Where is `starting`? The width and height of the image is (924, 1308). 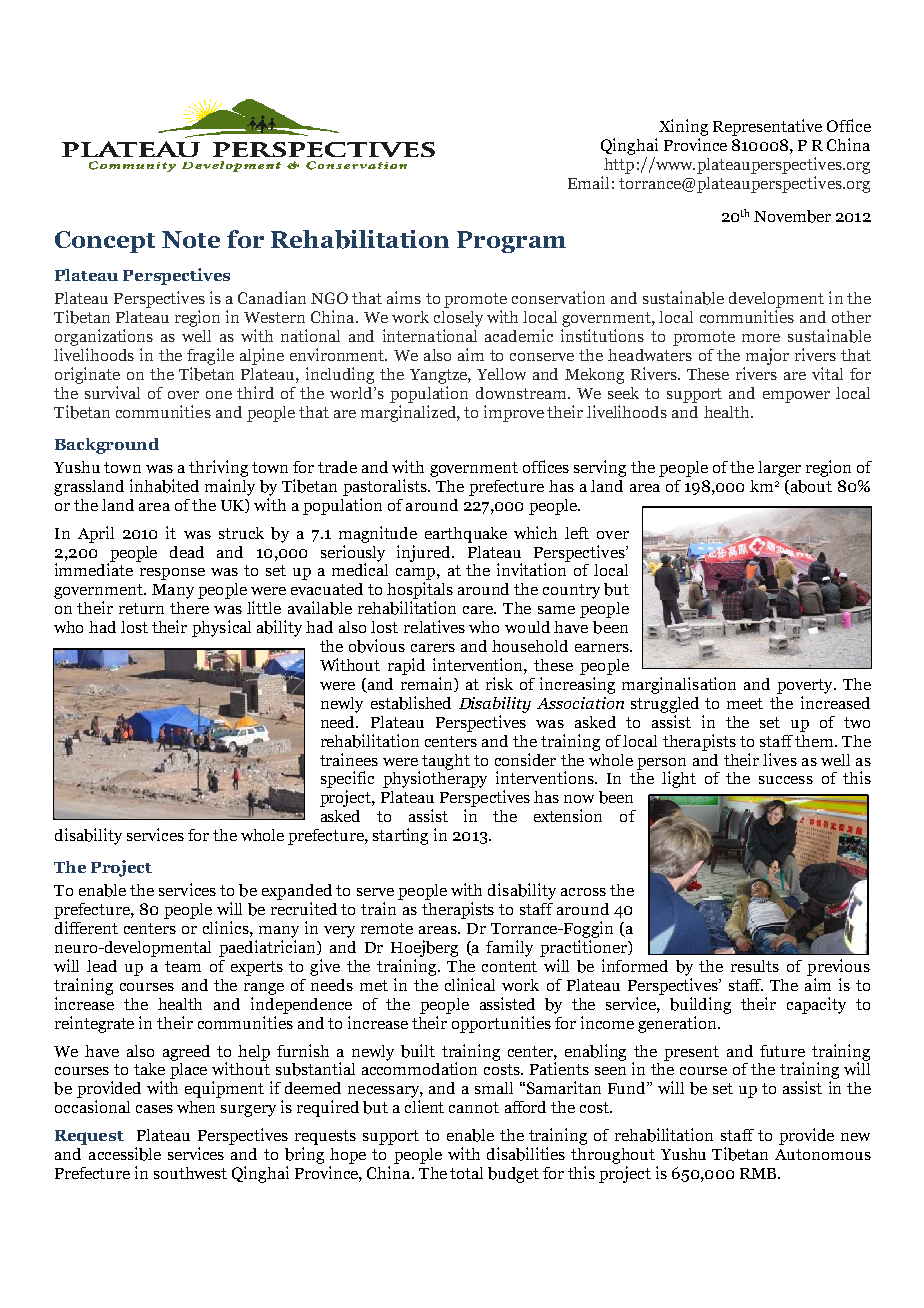
starting is located at coordinates (400, 836).
